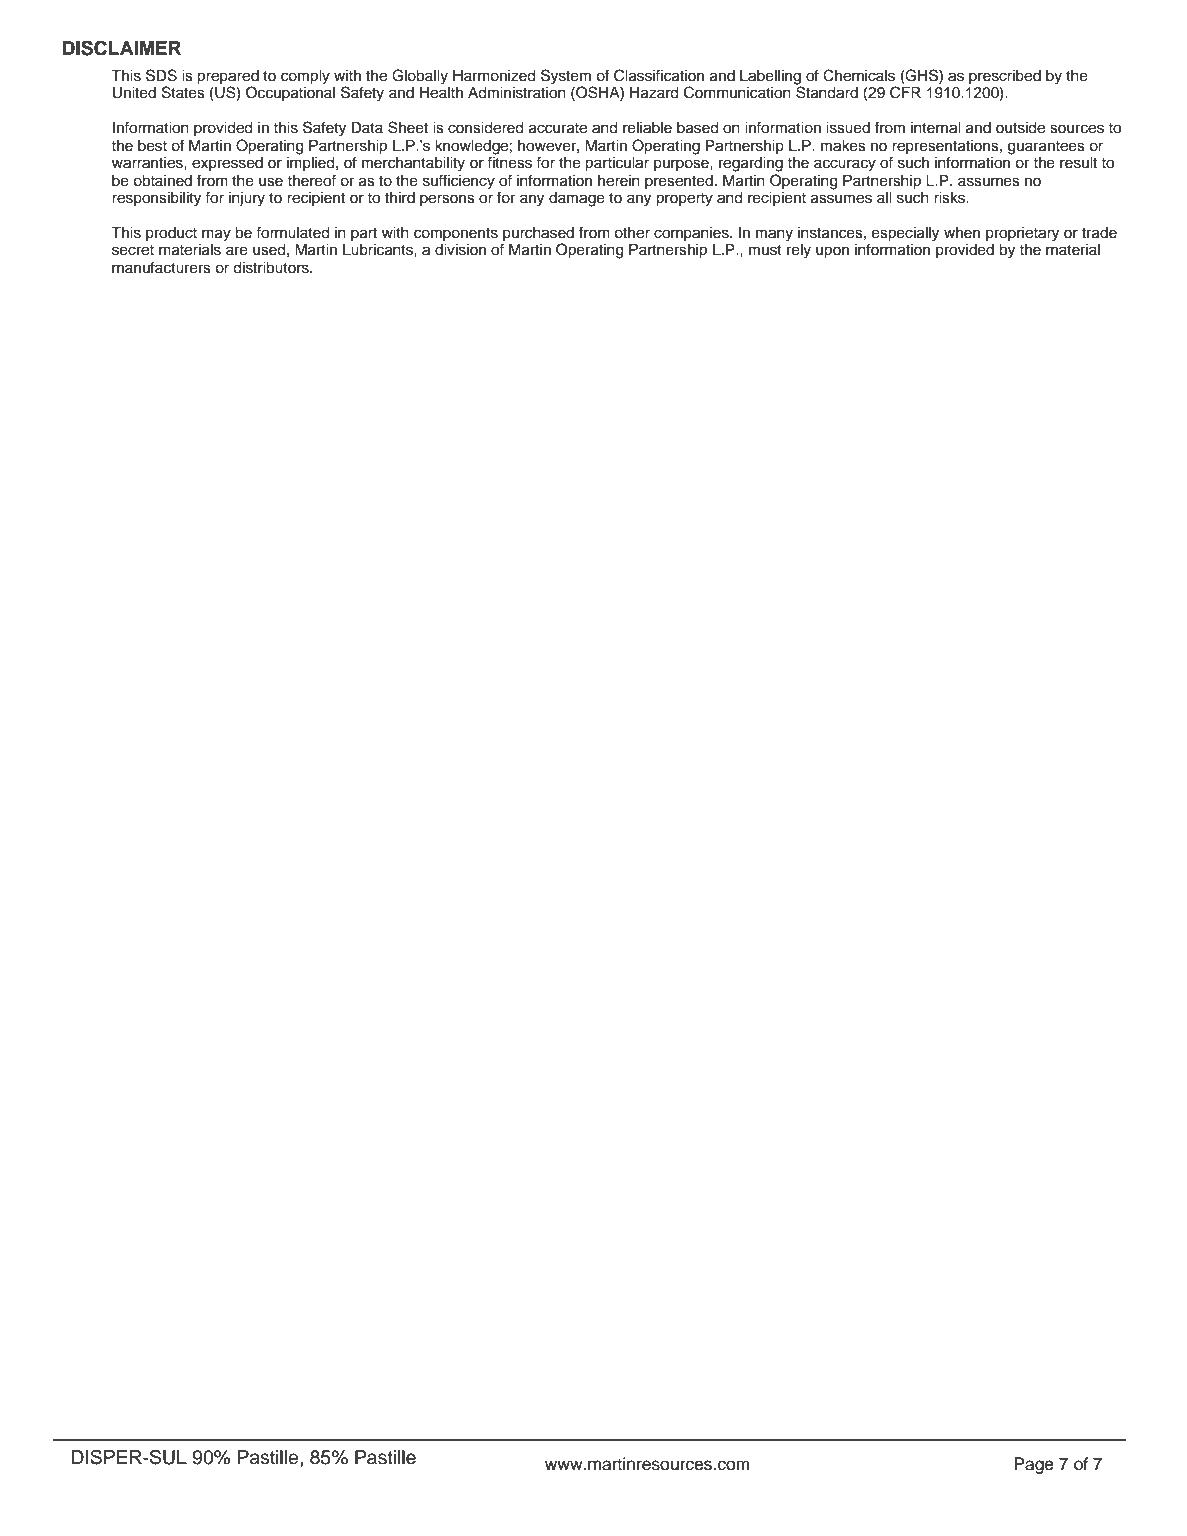 This page has height=1536, width=1187. Describe the element at coordinates (654, 93) in the page. I see `Hazard` at that location.
